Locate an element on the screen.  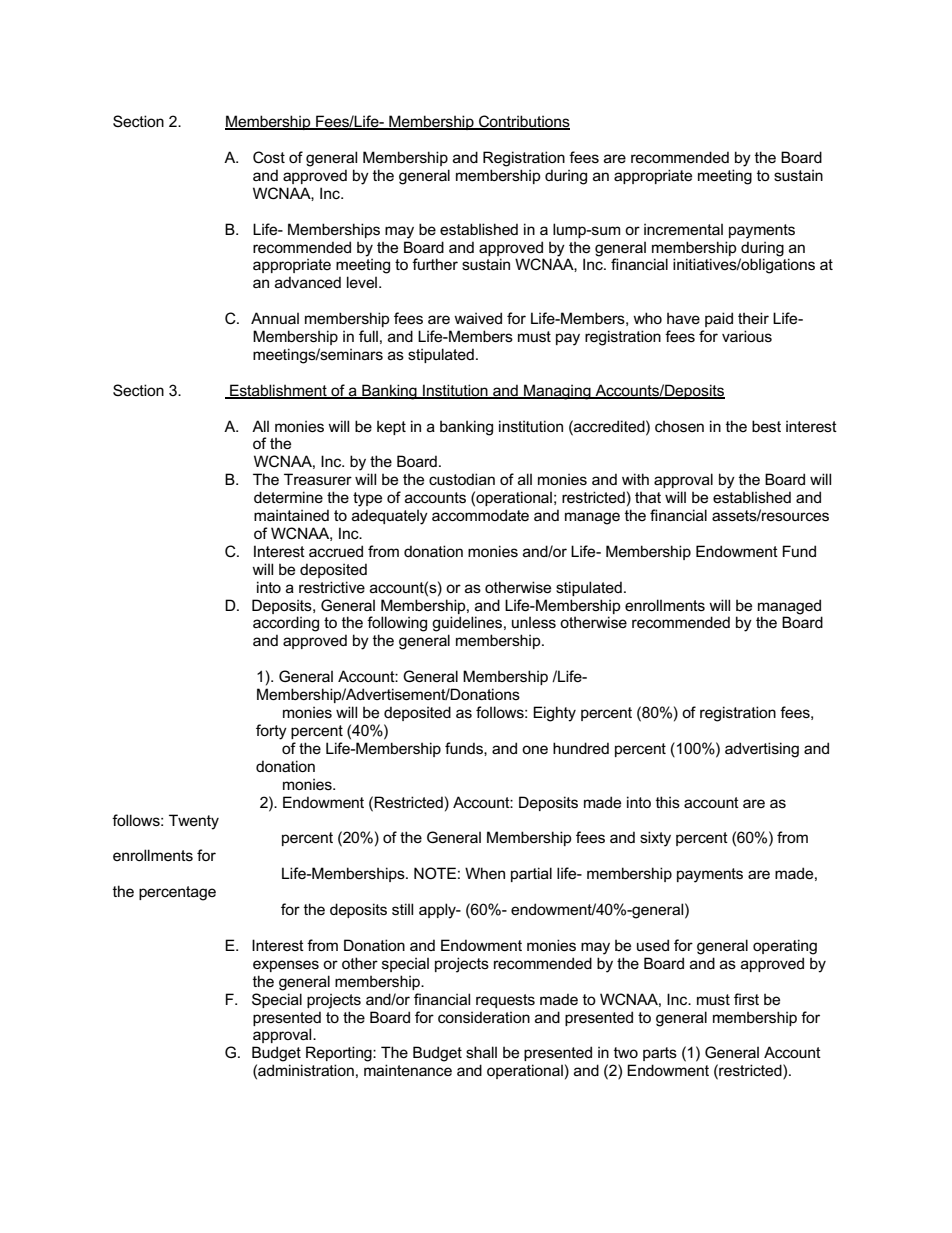
unless is located at coordinates (534, 622).
